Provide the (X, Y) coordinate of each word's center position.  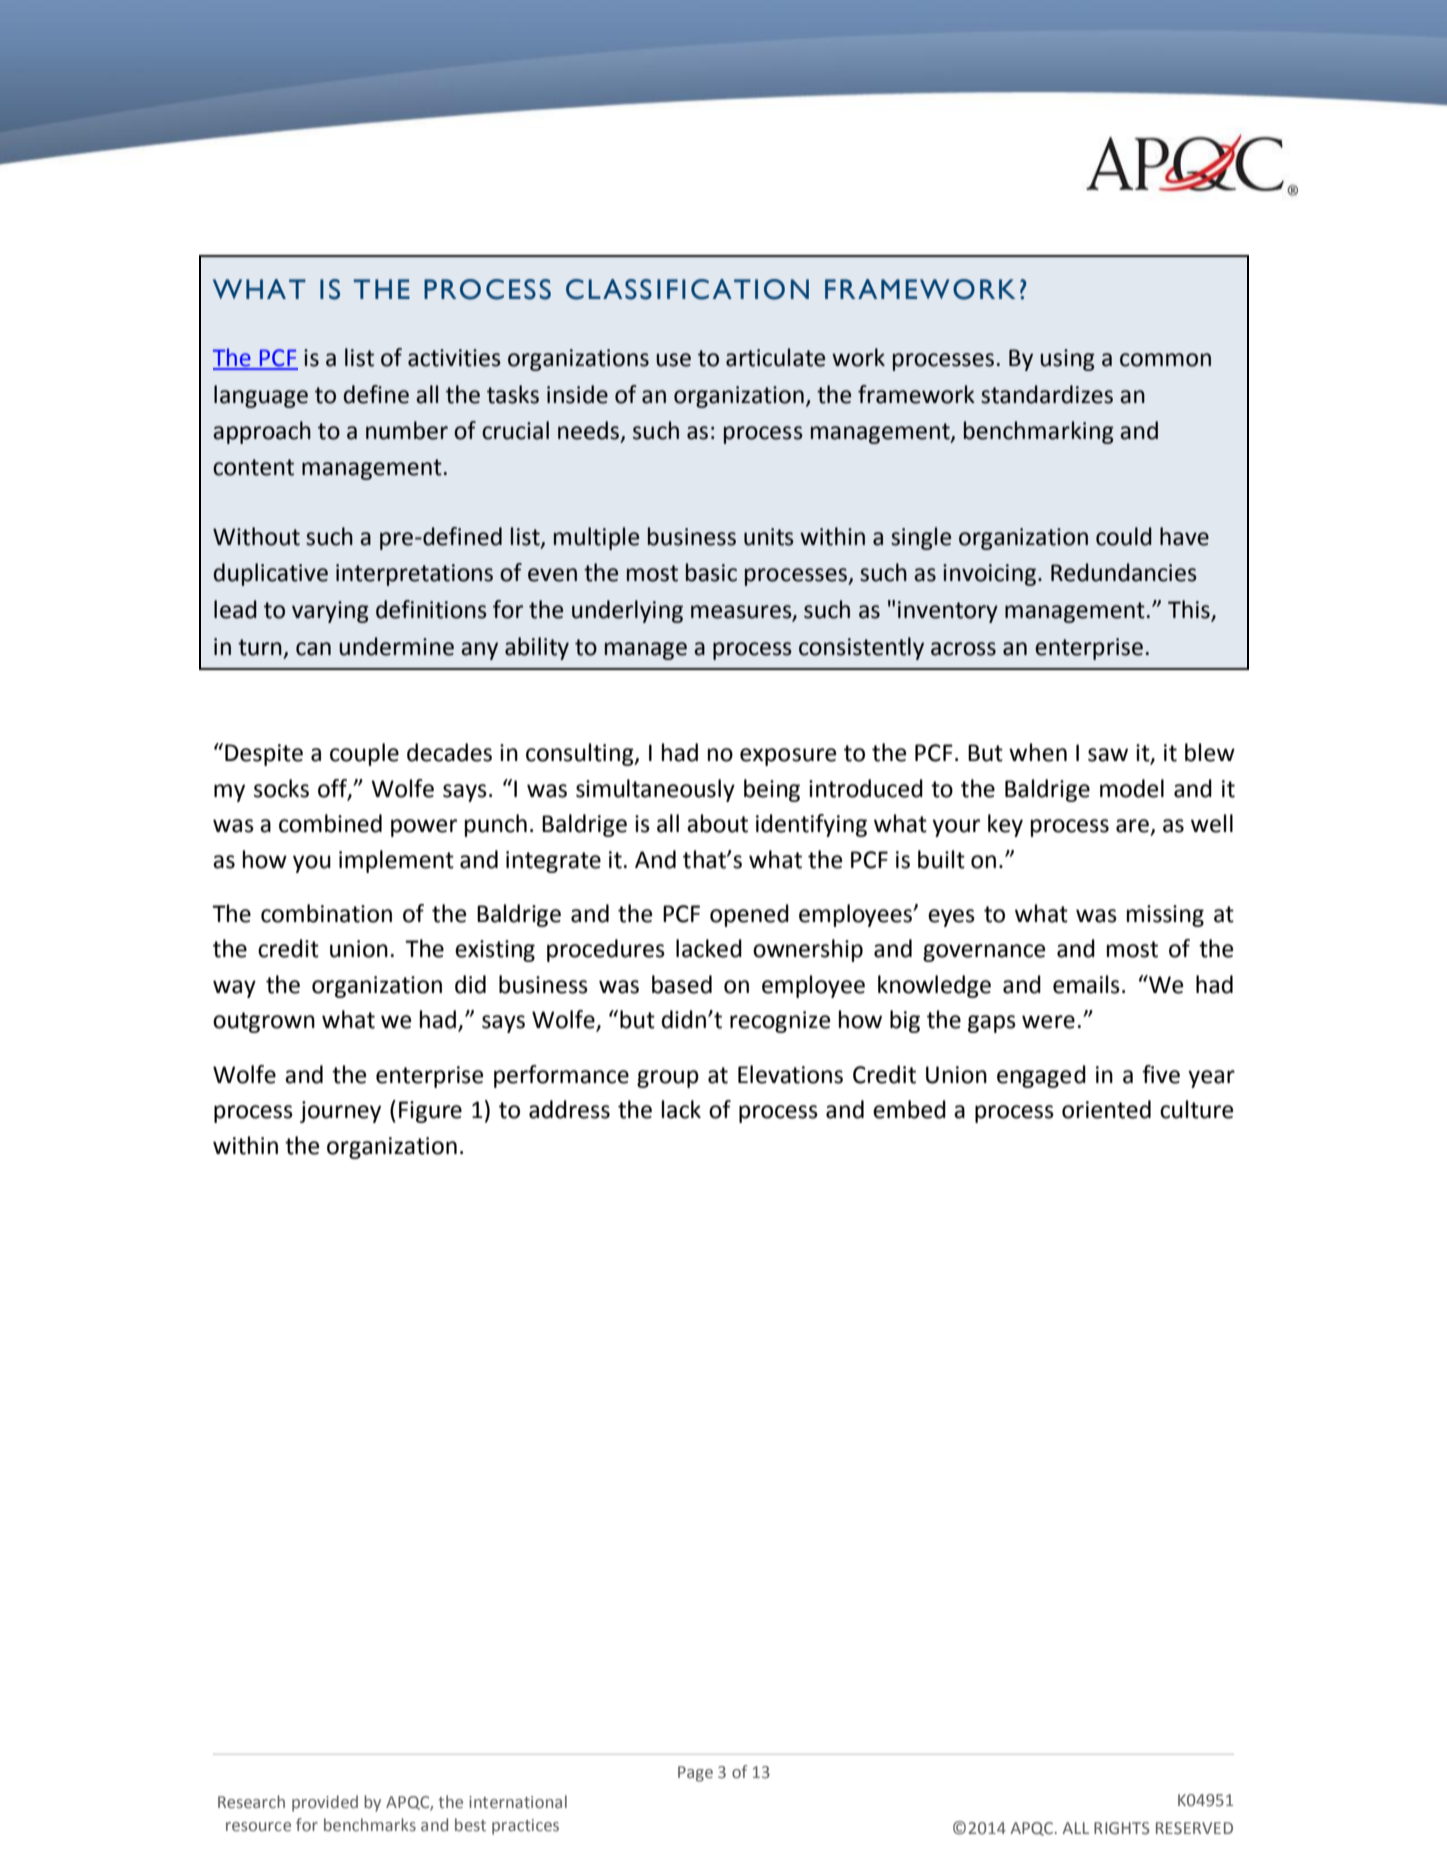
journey (340, 1112)
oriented (1106, 1109)
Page (695, 1774)
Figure (430, 1112)
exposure (788, 757)
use (673, 360)
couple (364, 754)
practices (525, 1827)
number (407, 430)
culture (1196, 1109)
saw (1108, 755)
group (668, 1079)
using (1067, 360)
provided (325, 1803)
